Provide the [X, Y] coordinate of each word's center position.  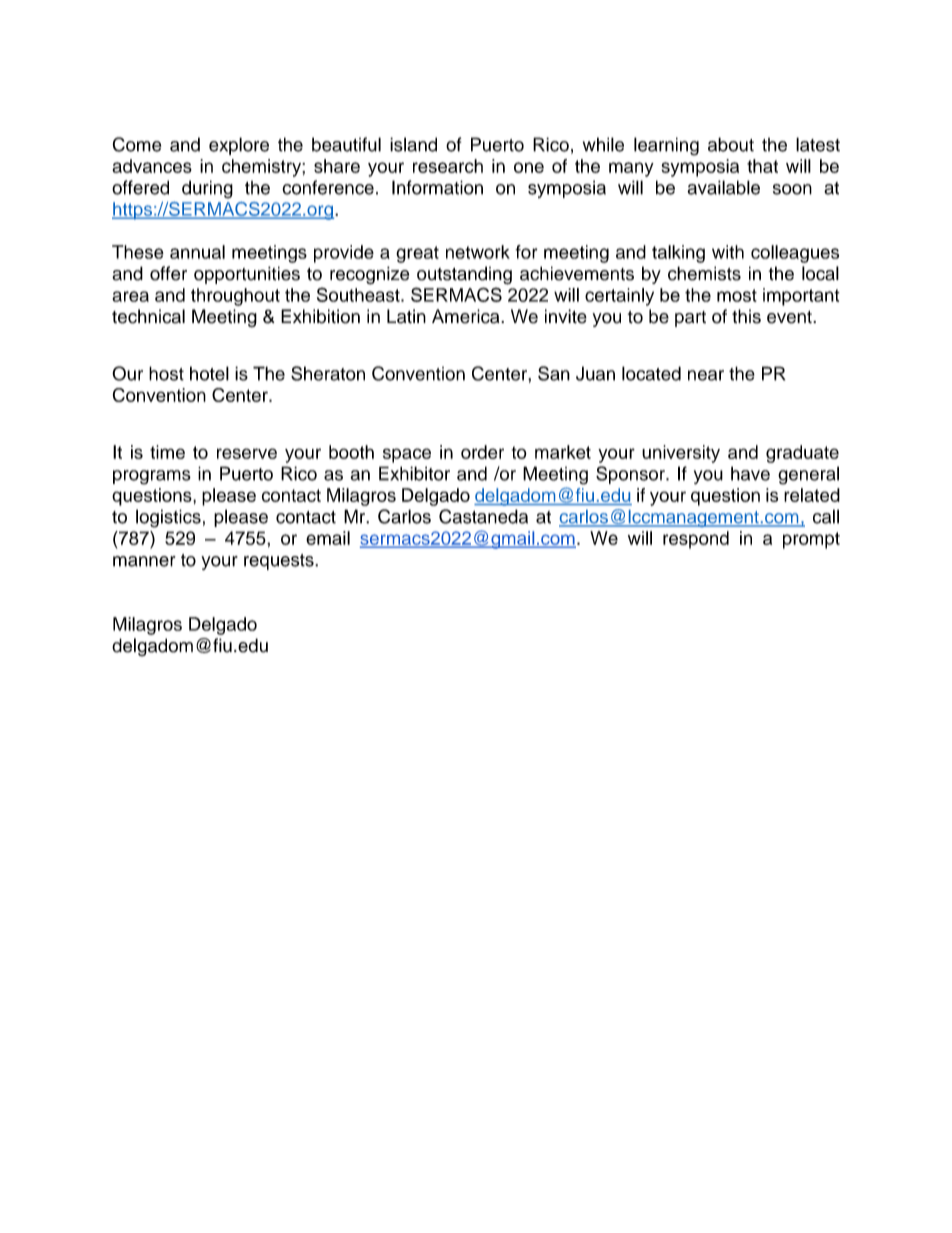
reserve [247, 453]
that [762, 166]
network [478, 252]
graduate [802, 454]
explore [239, 146]
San [554, 373]
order [482, 452]
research [448, 166]
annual [197, 252]
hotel [209, 373]
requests [280, 562]
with [728, 252]
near [706, 375]
